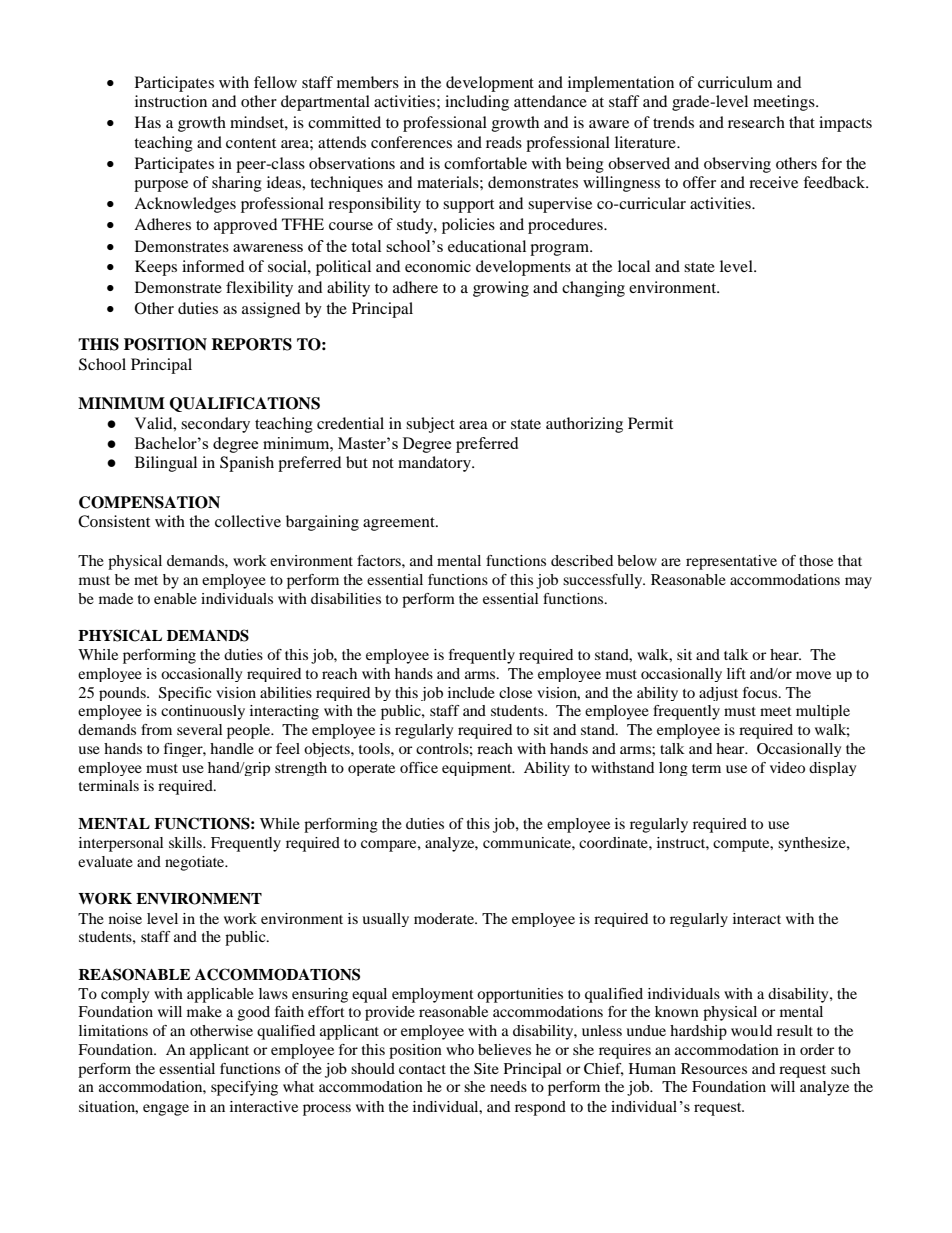 Image resolution: width=952 pixels, height=1233 pixels. What do you see at coordinates (244, 1088) in the screenshot?
I see `specifying` at bounding box center [244, 1088].
